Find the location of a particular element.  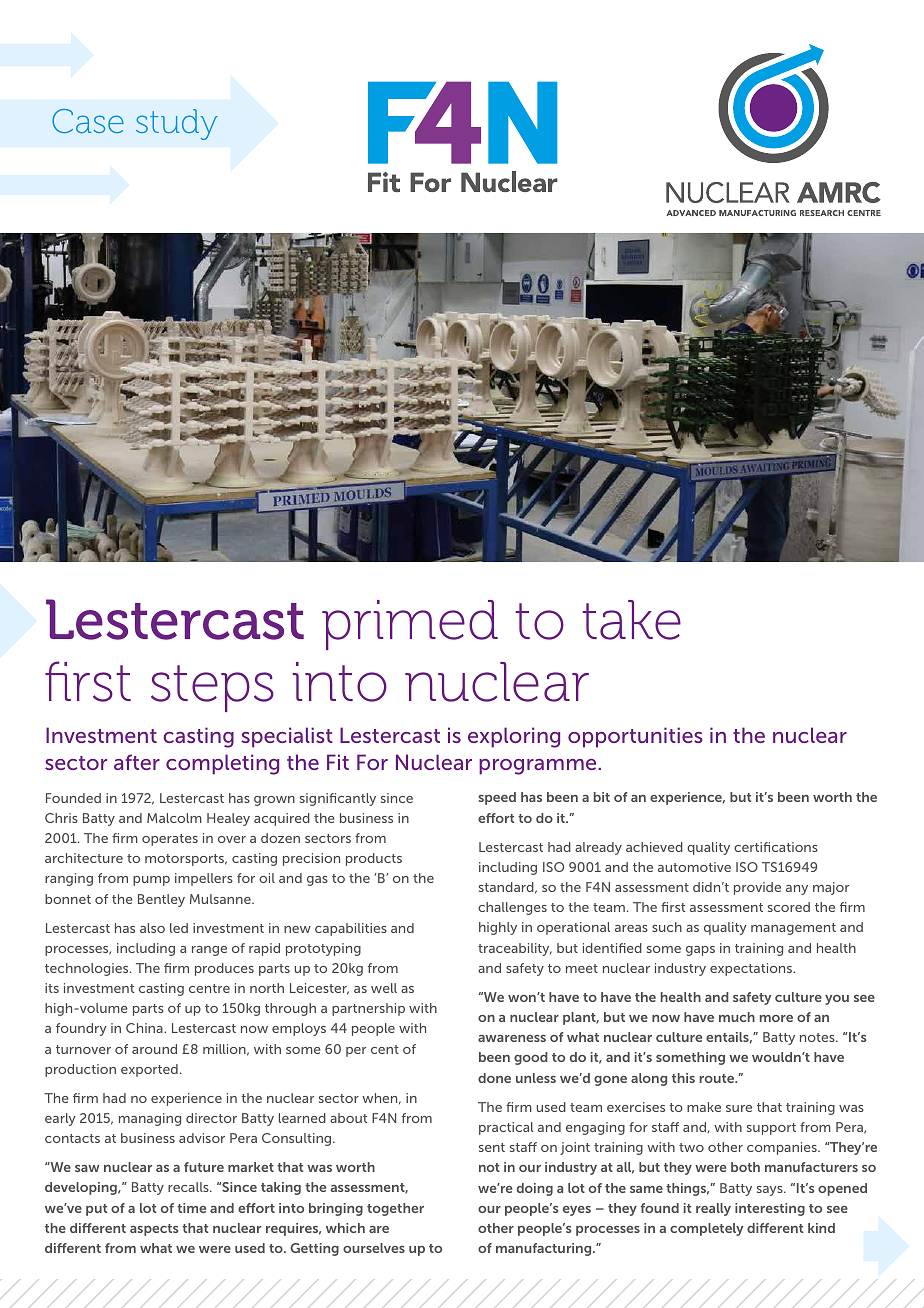

exploring is located at coordinates (514, 737).
